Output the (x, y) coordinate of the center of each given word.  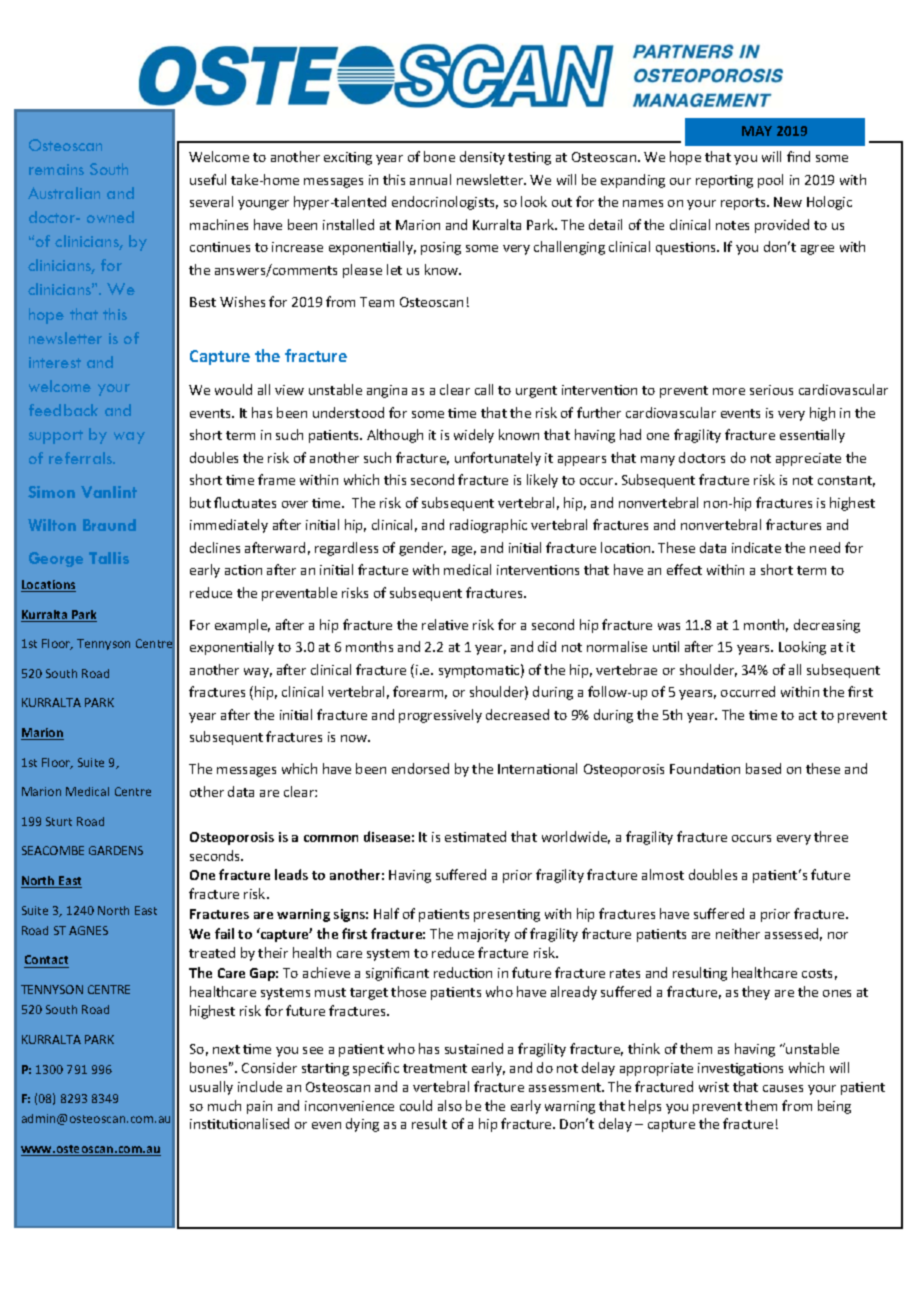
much (224, 1105)
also (450, 1105)
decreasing (827, 626)
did (547, 646)
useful (208, 179)
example (242, 626)
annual (430, 179)
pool (770, 181)
